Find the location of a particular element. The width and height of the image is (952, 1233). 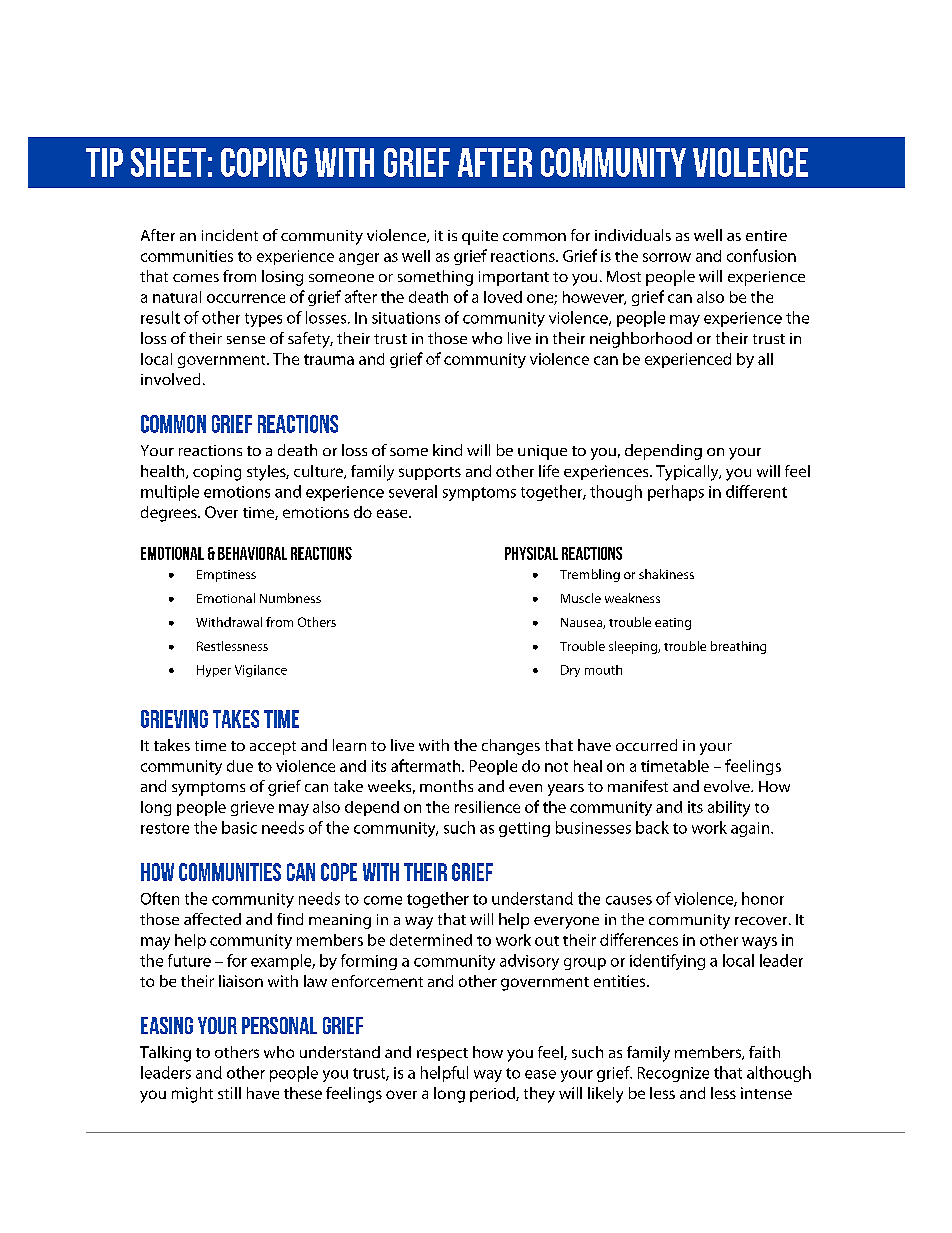

sorrow is located at coordinates (667, 257).
